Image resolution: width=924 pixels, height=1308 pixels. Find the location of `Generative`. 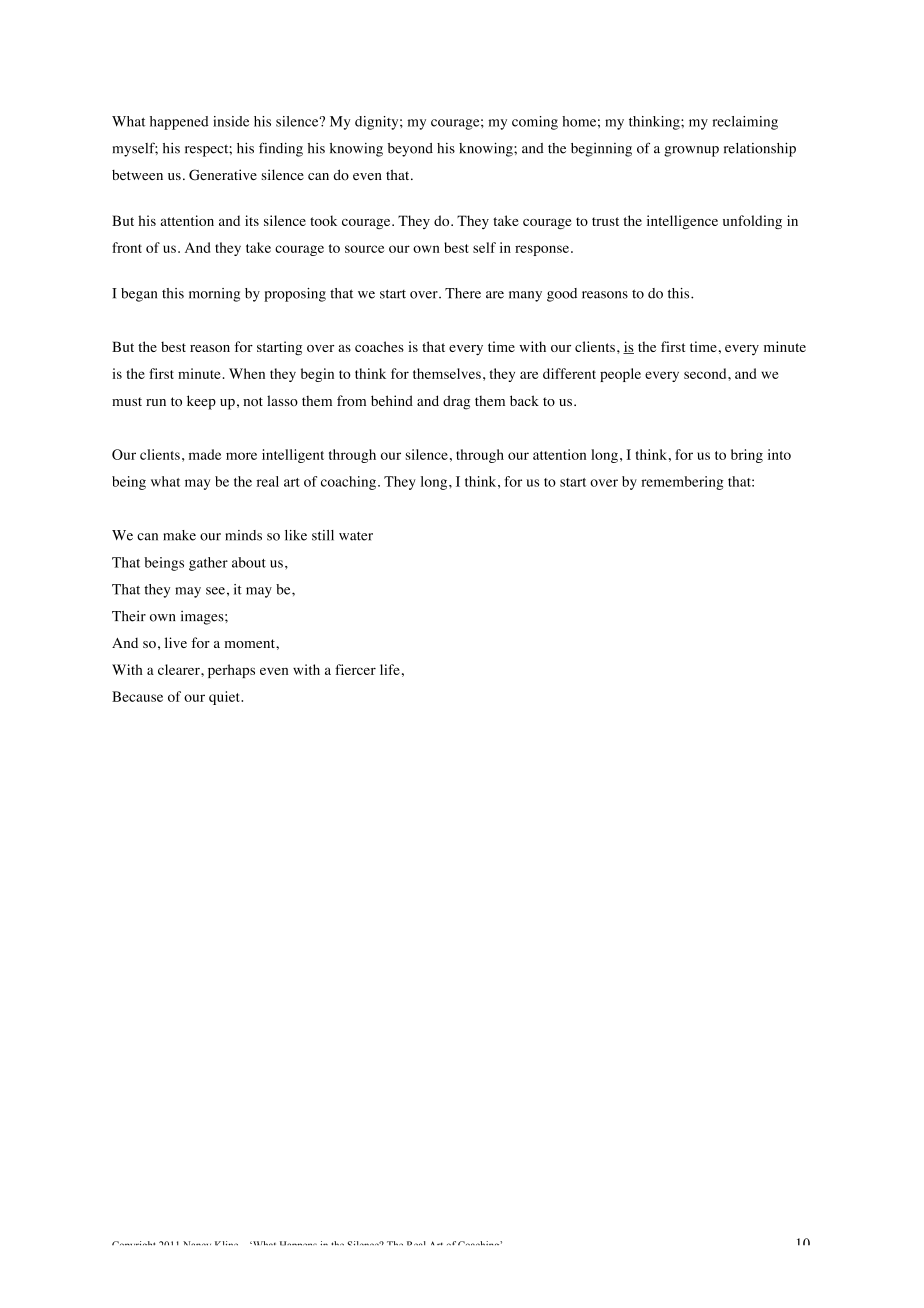

Generative is located at coordinates (223, 175).
